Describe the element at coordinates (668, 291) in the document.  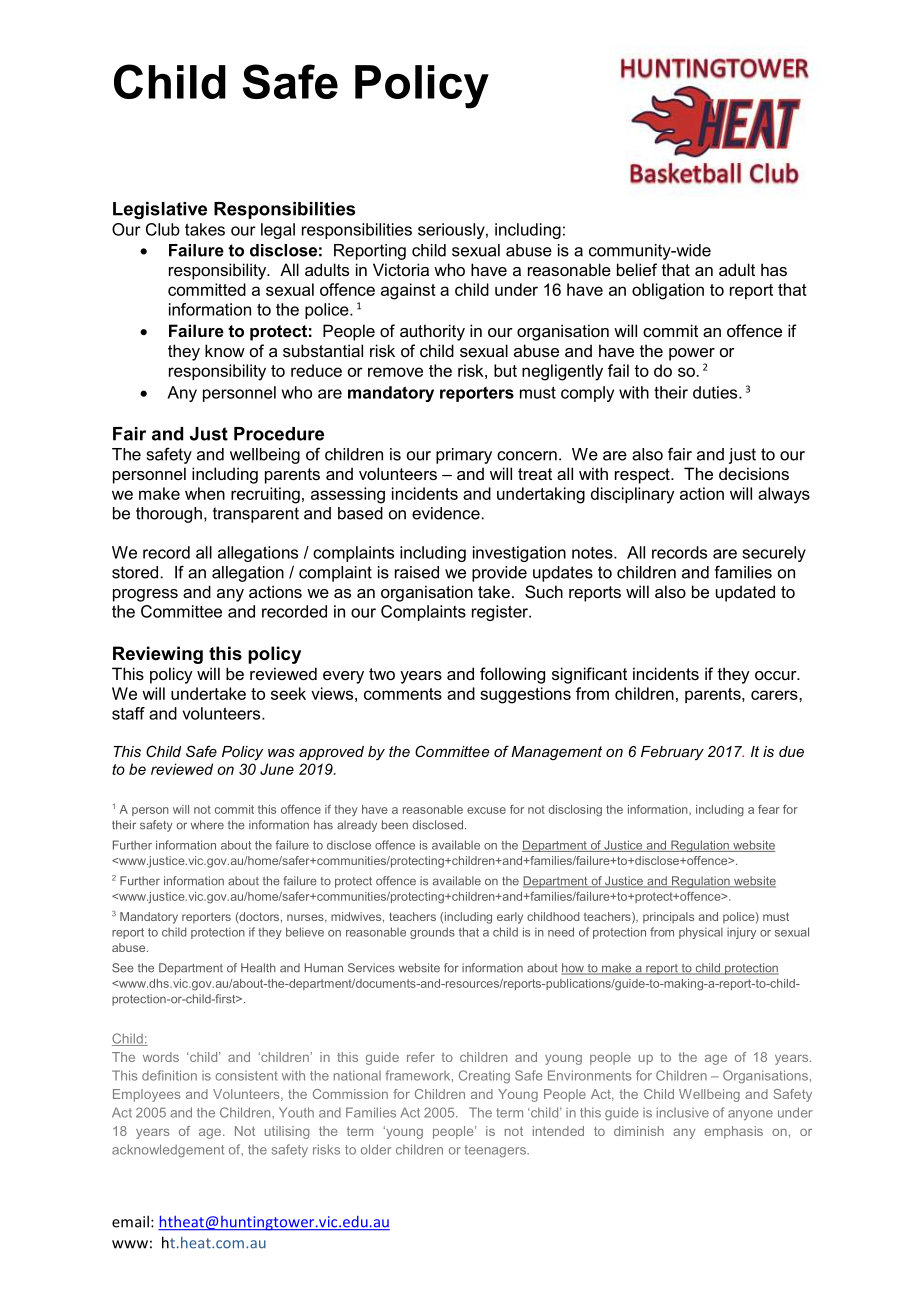
I see `obligation` at that location.
